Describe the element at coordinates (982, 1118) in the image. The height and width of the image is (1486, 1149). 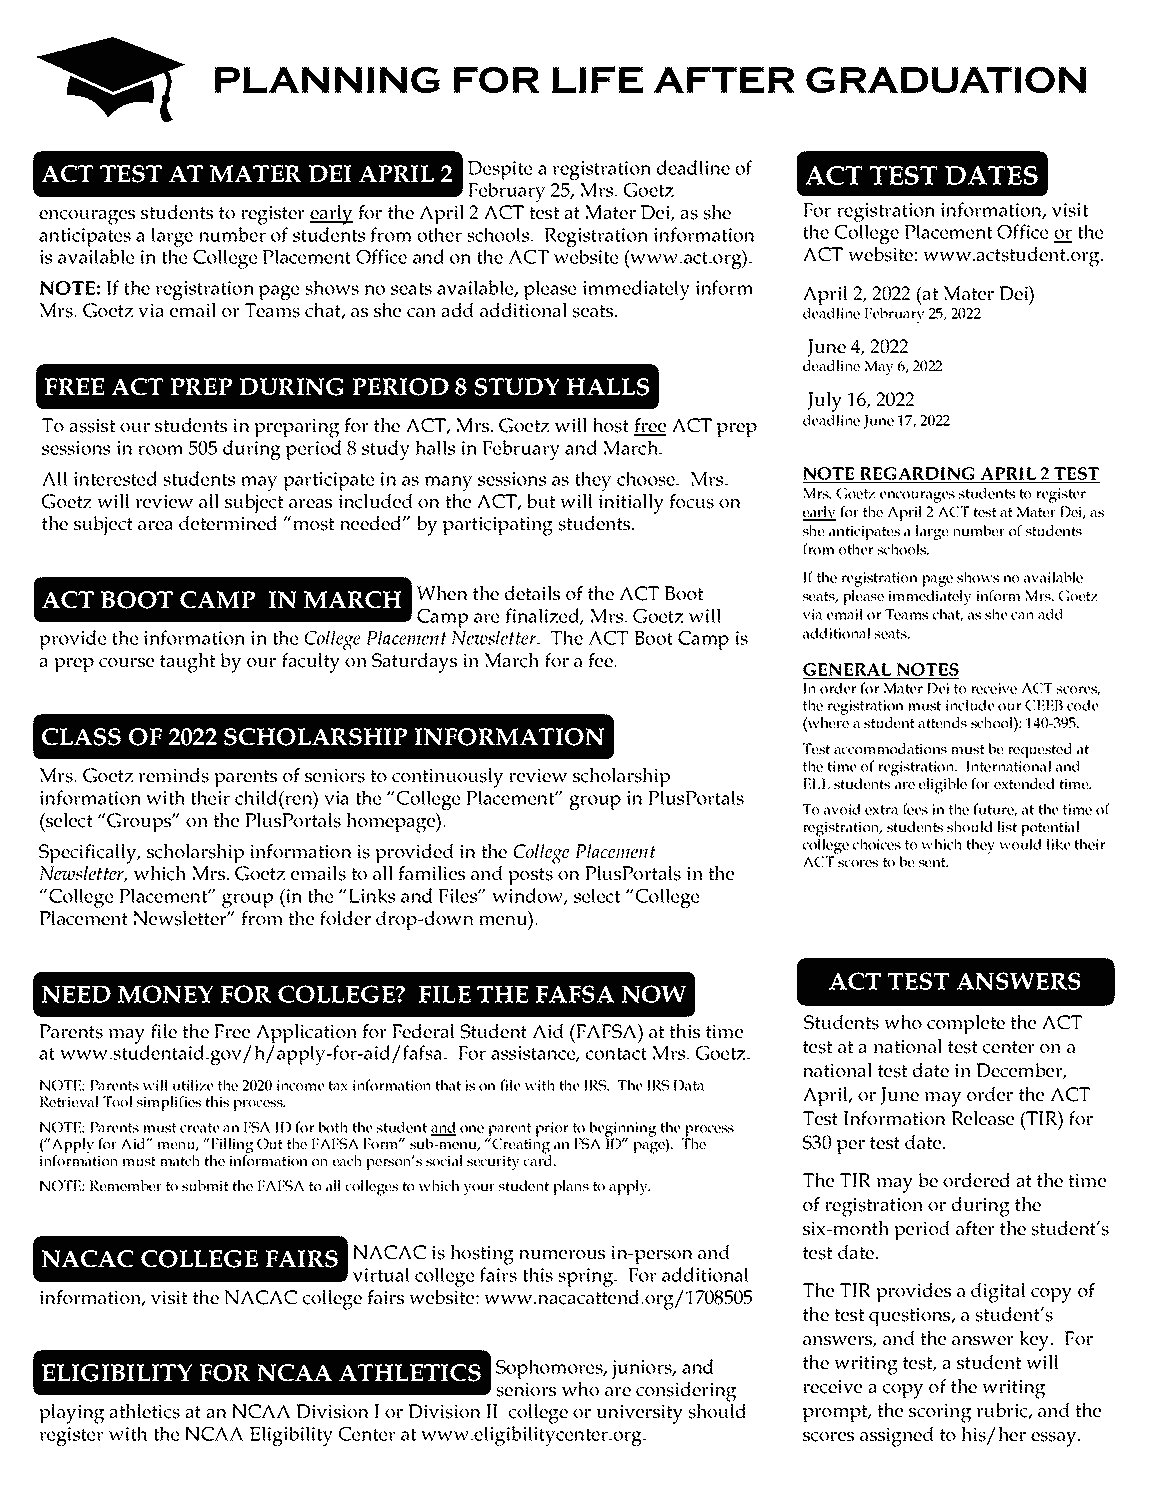
I see `Release` at that location.
